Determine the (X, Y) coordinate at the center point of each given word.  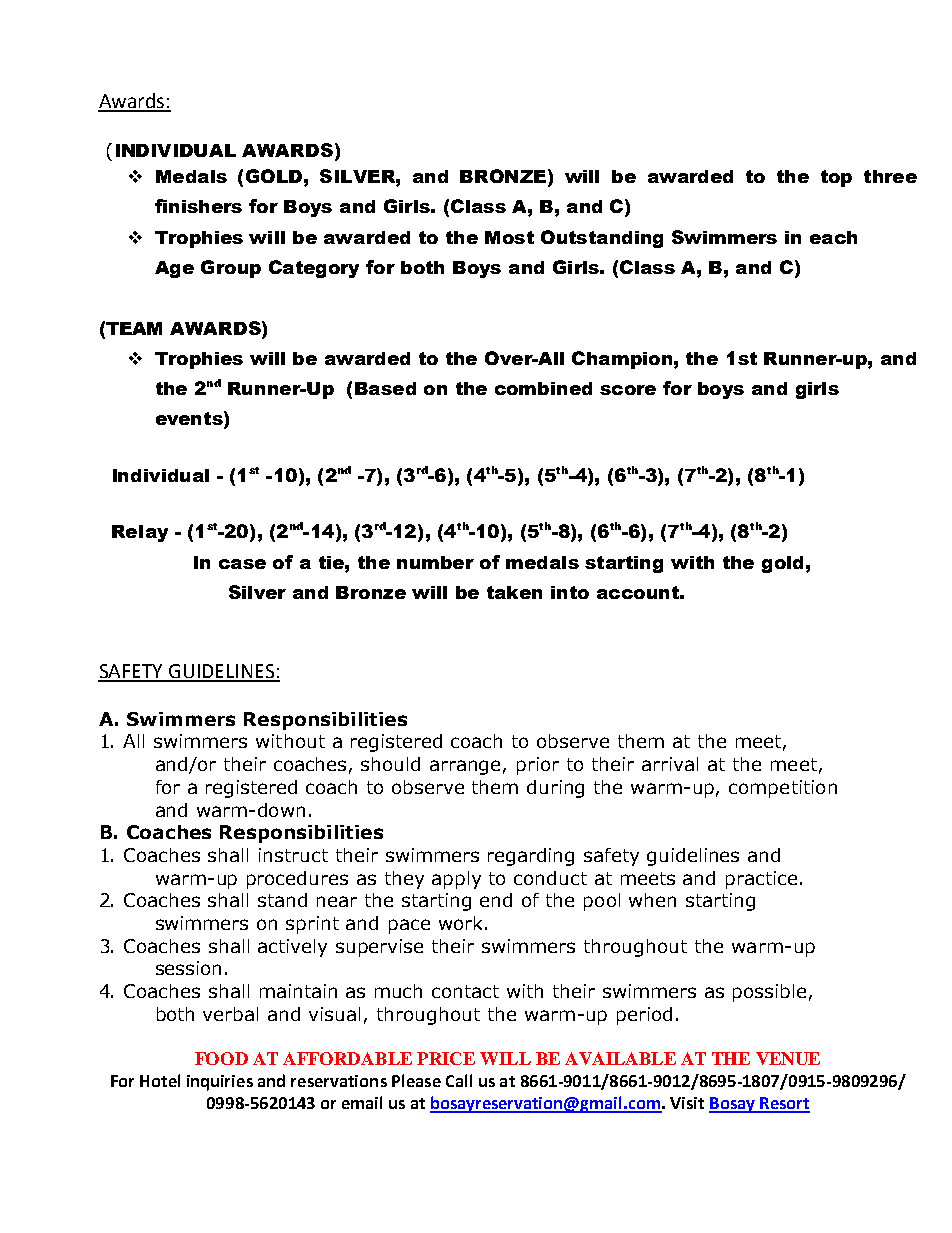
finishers (198, 206)
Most (509, 237)
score (628, 390)
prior (538, 766)
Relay (140, 533)
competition (783, 789)
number (435, 562)
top (836, 178)
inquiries (220, 1083)
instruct (293, 855)
